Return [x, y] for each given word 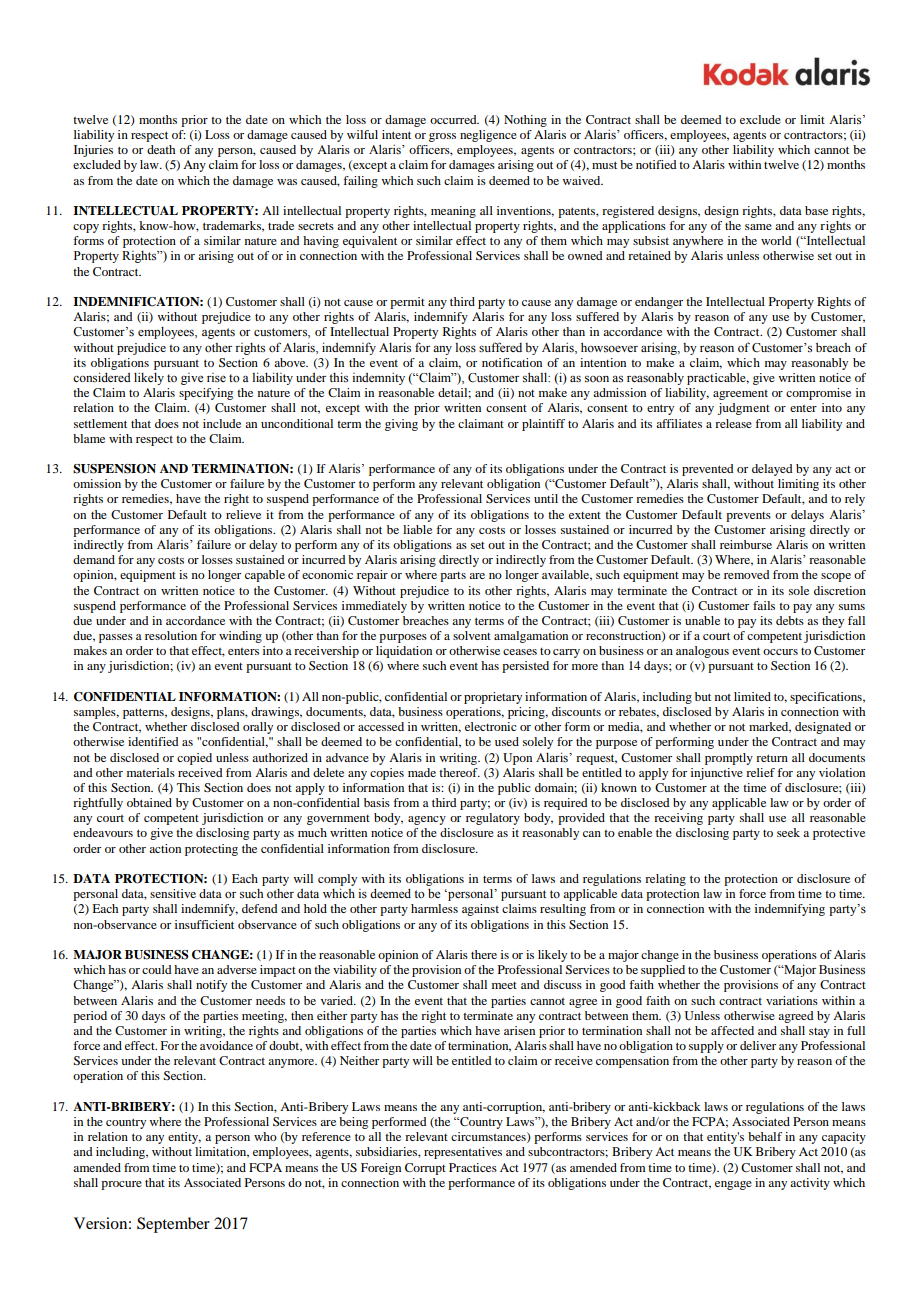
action [165, 848]
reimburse [746, 544]
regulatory [493, 819]
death [161, 149]
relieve [243, 514]
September [173, 1225]
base [816, 210]
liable [417, 529]
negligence [488, 136]
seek [788, 832]
